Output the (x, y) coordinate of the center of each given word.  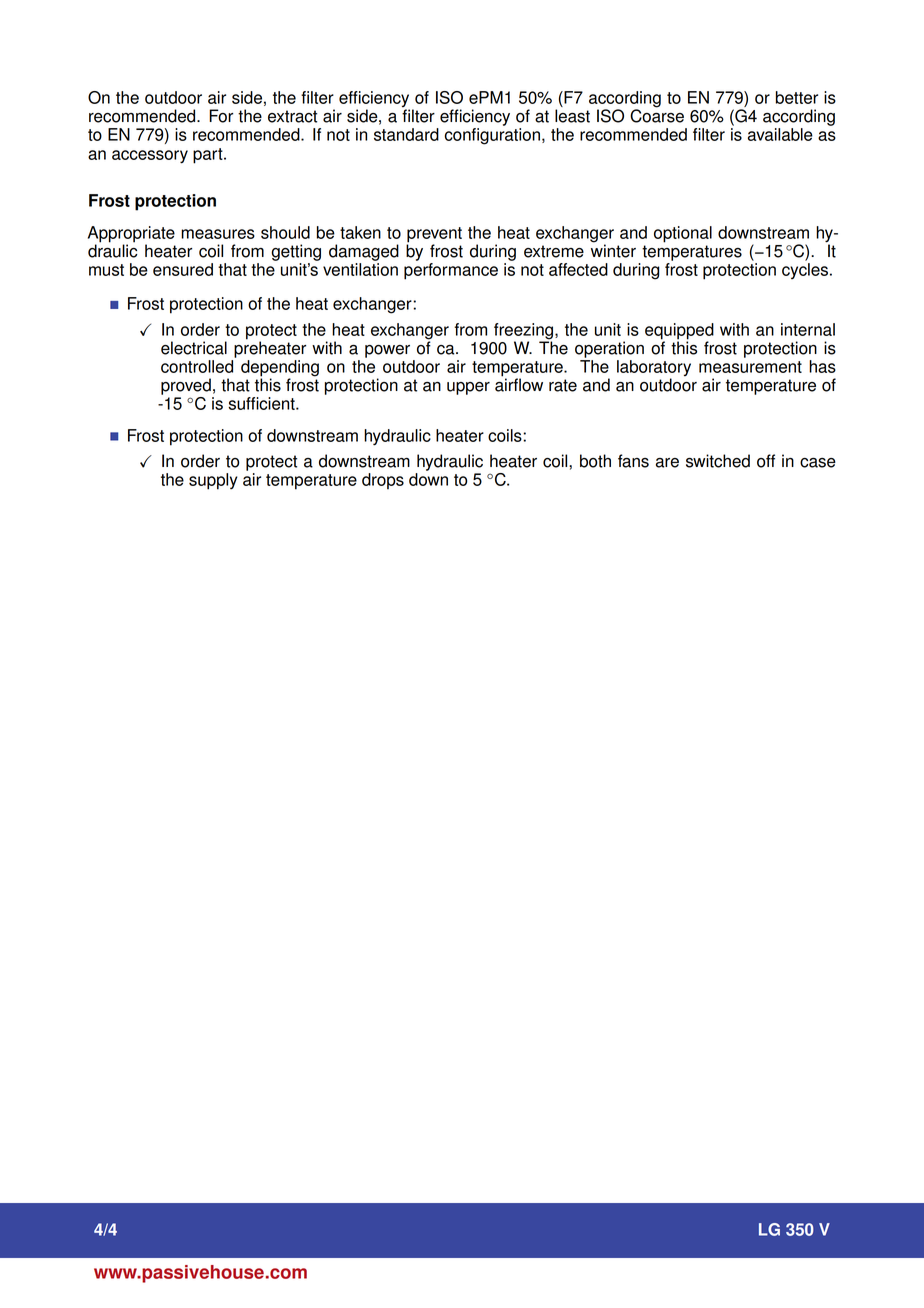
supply (213, 481)
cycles (806, 271)
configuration (492, 136)
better (797, 97)
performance (451, 271)
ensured (183, 269)
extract (292, 116)
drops (383, 481)
